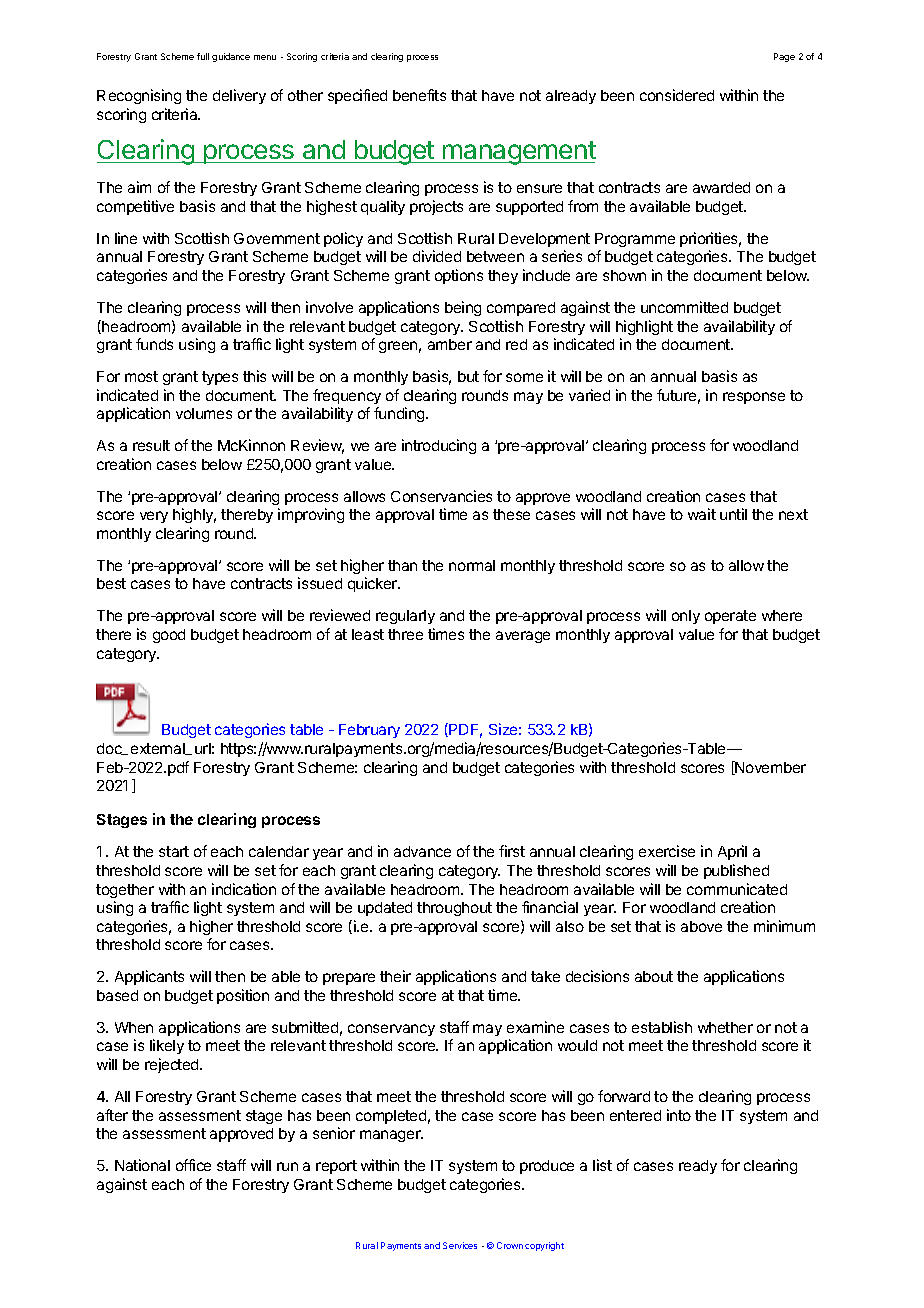 The width and height of the document is (924, 1308). Describe the element at coordinates (419, 95) in the document. I see `benefits` at that location.
